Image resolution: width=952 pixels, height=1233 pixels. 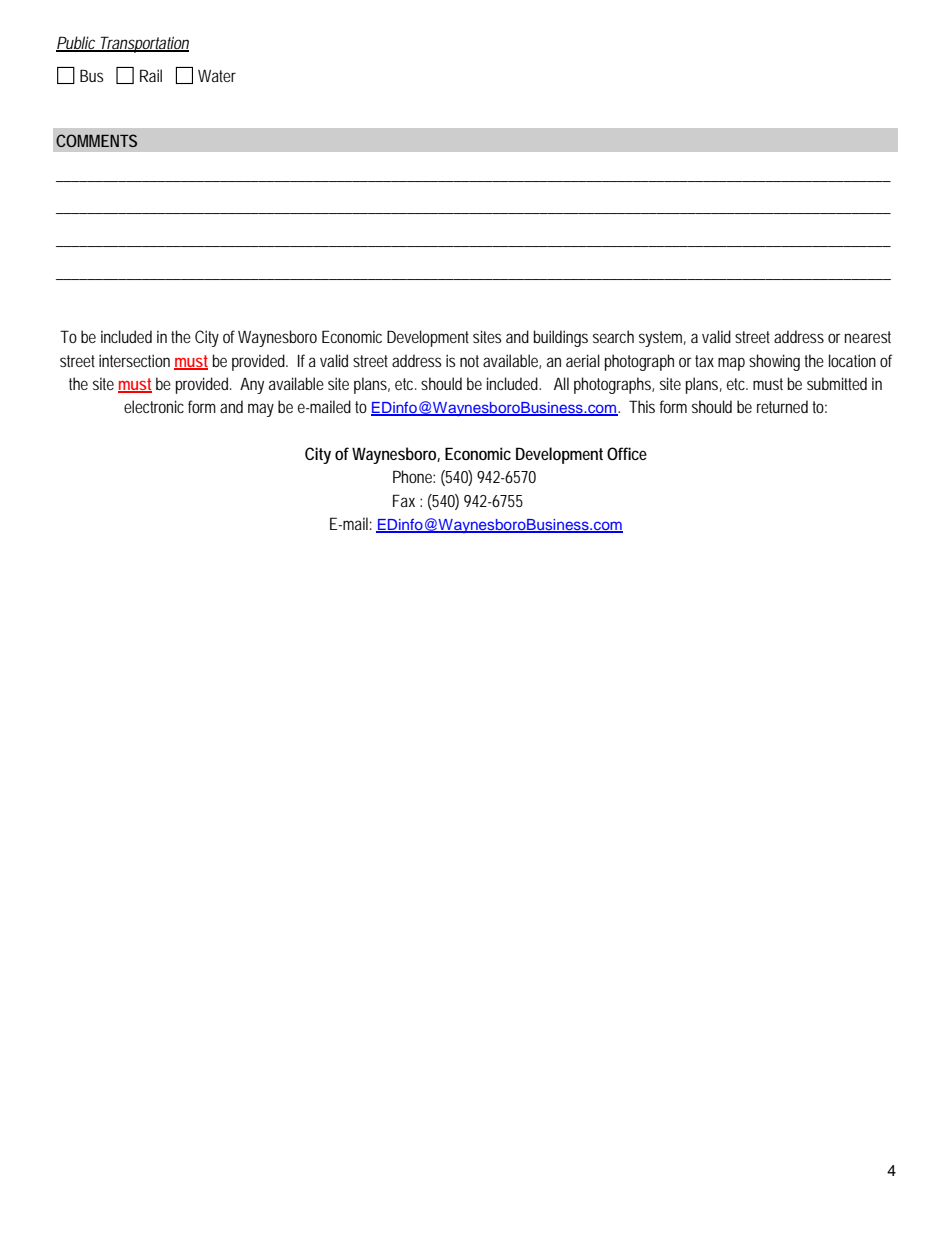 What do you see at coordinates (134, 360) in the screenshot?
I see `intersection` at bounding box center [134, 360].
